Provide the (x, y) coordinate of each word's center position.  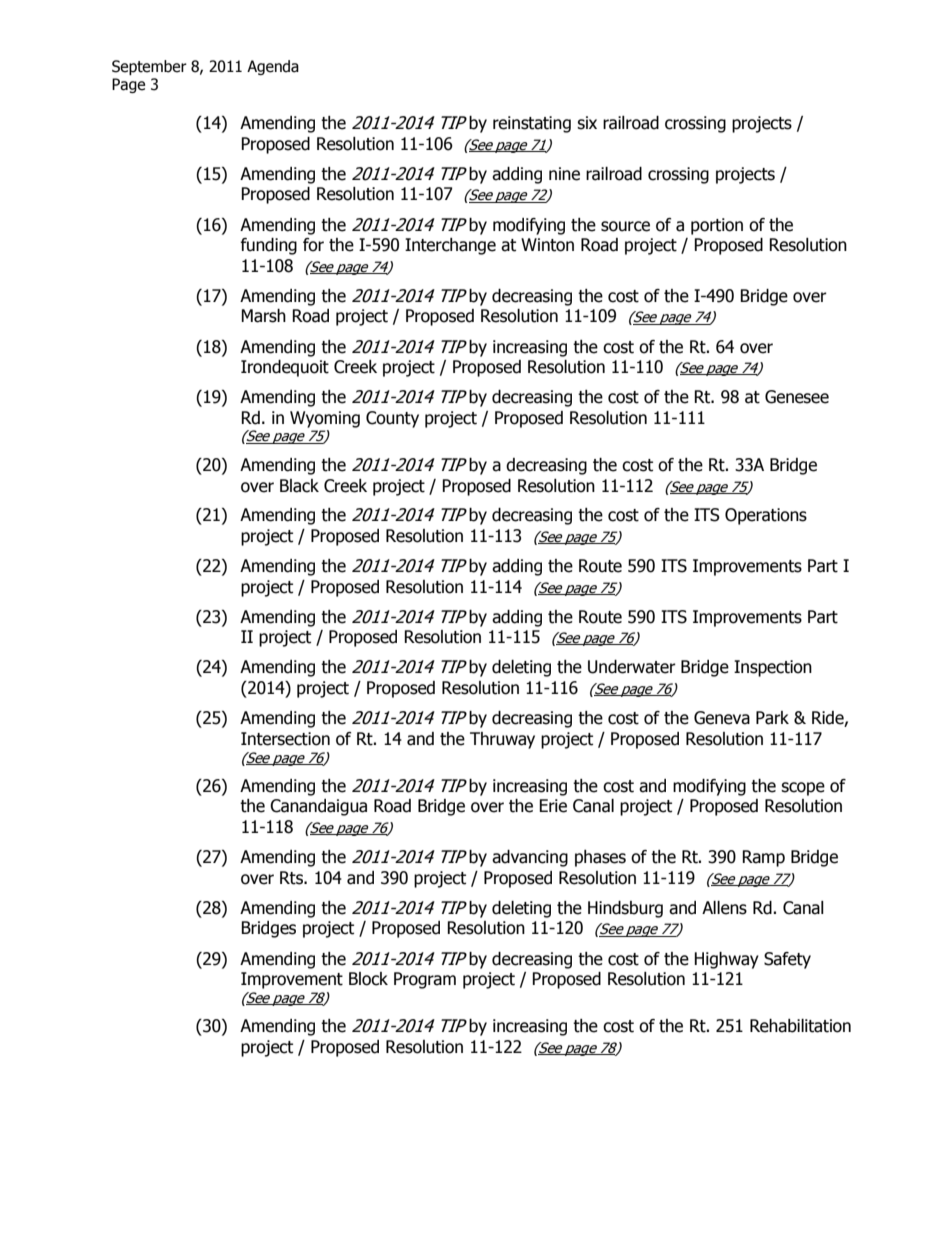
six (587, 123)
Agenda (273, 67)
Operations (766, 516)
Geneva (722, 718)
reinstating (532, 124)
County (392, 419)
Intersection (285, 739)
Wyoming (325, 419)
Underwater (632, 667)
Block (368, 979)
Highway (726, 960)
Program (425, 980)
